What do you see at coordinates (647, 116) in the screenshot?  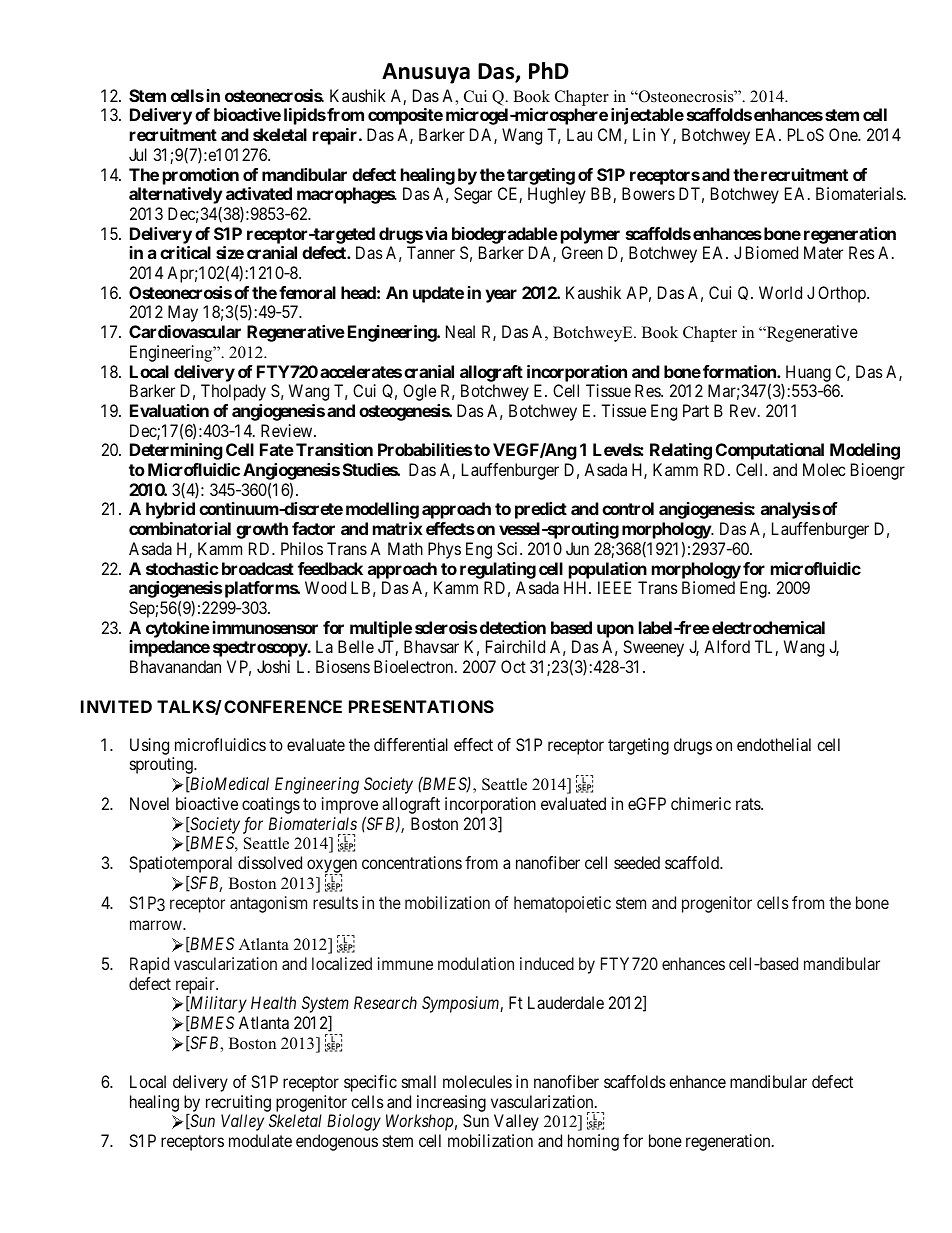 I see `injectable` at bounding box center [647, 116].
